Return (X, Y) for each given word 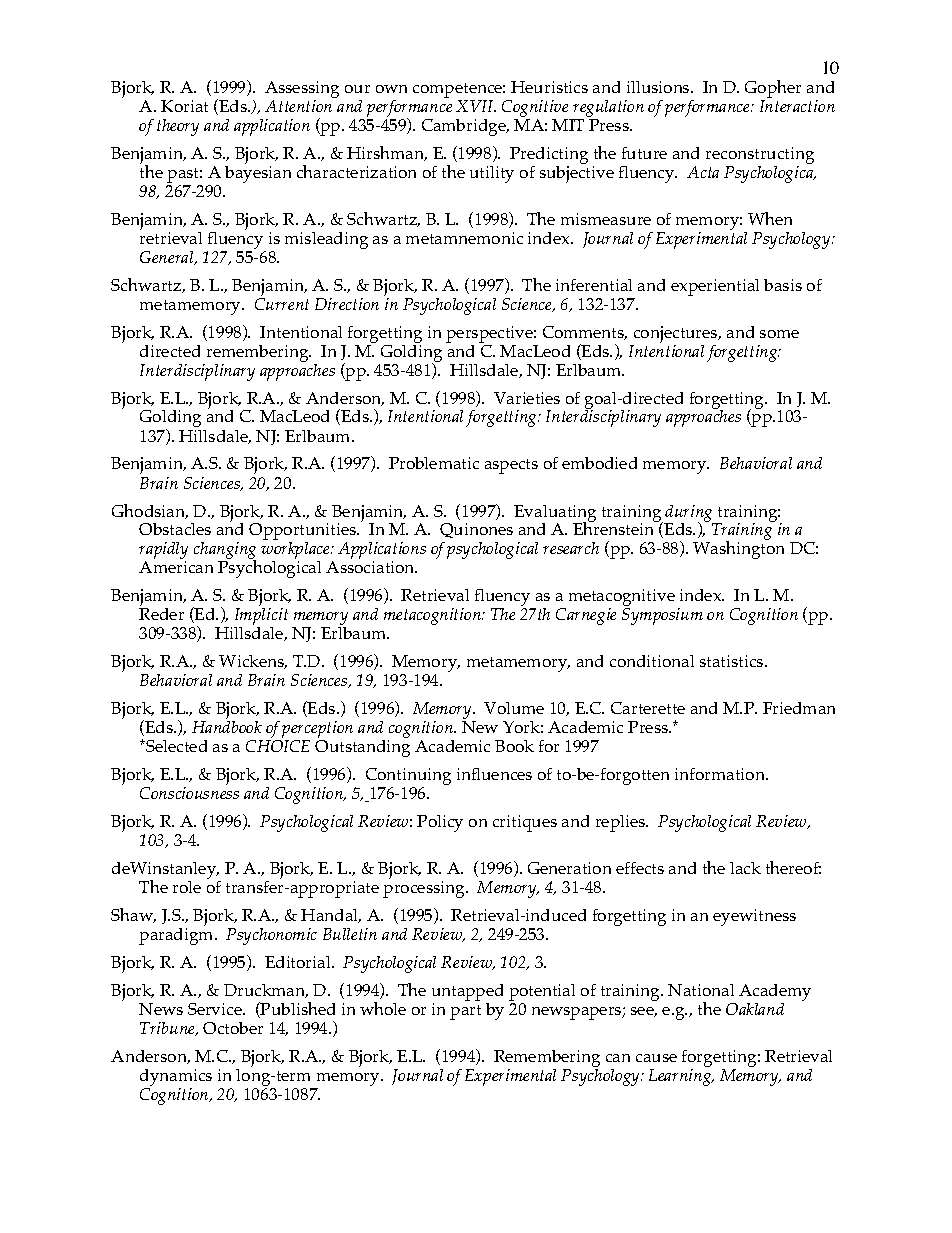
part (465, 1012)
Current (282, 304)
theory (178, 127)
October (233, 1028)
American (176, 567)
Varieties (527, 398)
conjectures (676, 336)
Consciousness (189, 793)
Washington (738, 549)
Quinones (476, 530)
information (721, 774)
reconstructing (760, 157)
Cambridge (465, 127)
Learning (681, 1077)
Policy (440, 823)
